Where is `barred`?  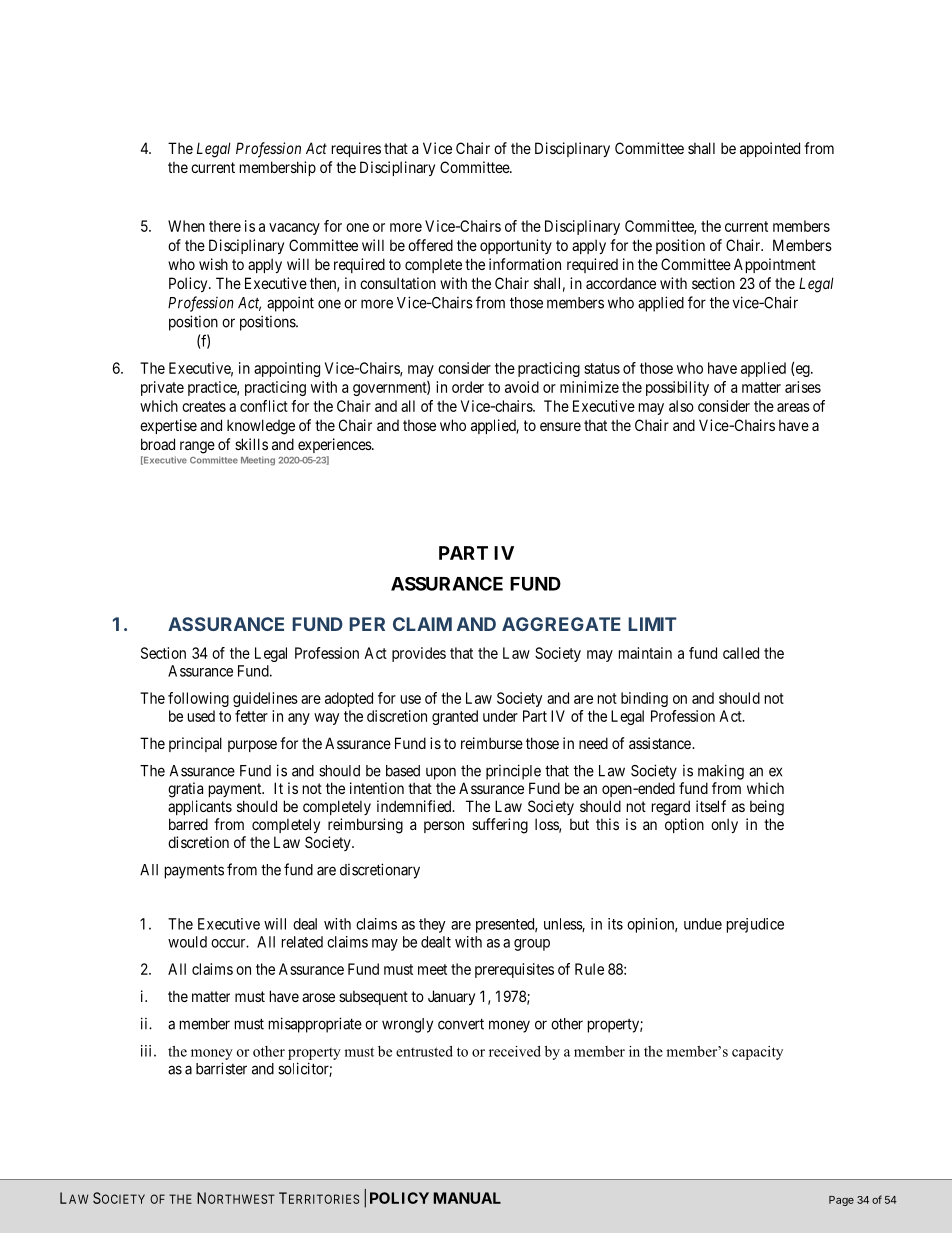
barred is located at coordinates (188, 824).
